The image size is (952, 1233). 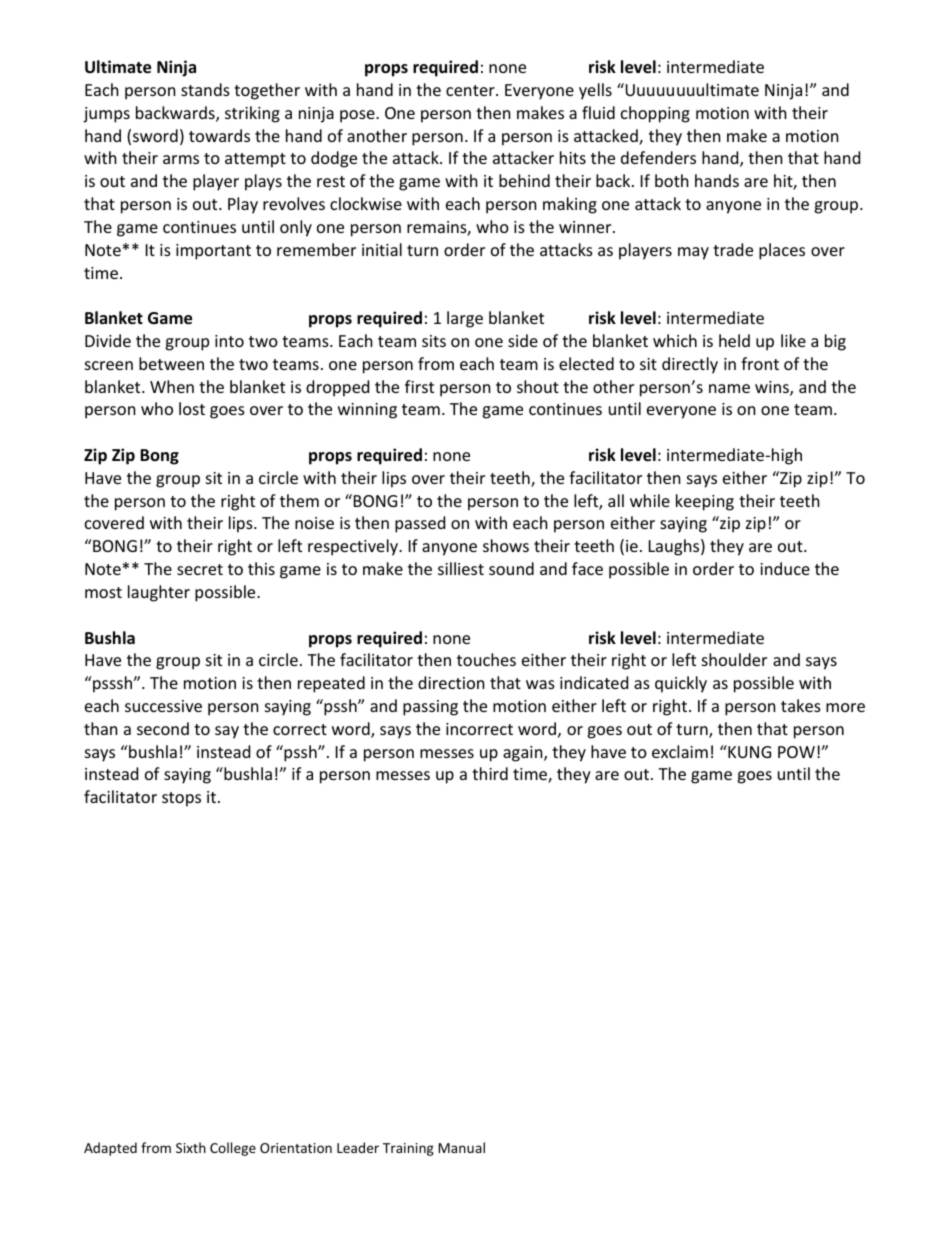 What do you see at coordinates (734, 659) in the screenshot?
I see `shoulder` at bounding box center [734, 659].
